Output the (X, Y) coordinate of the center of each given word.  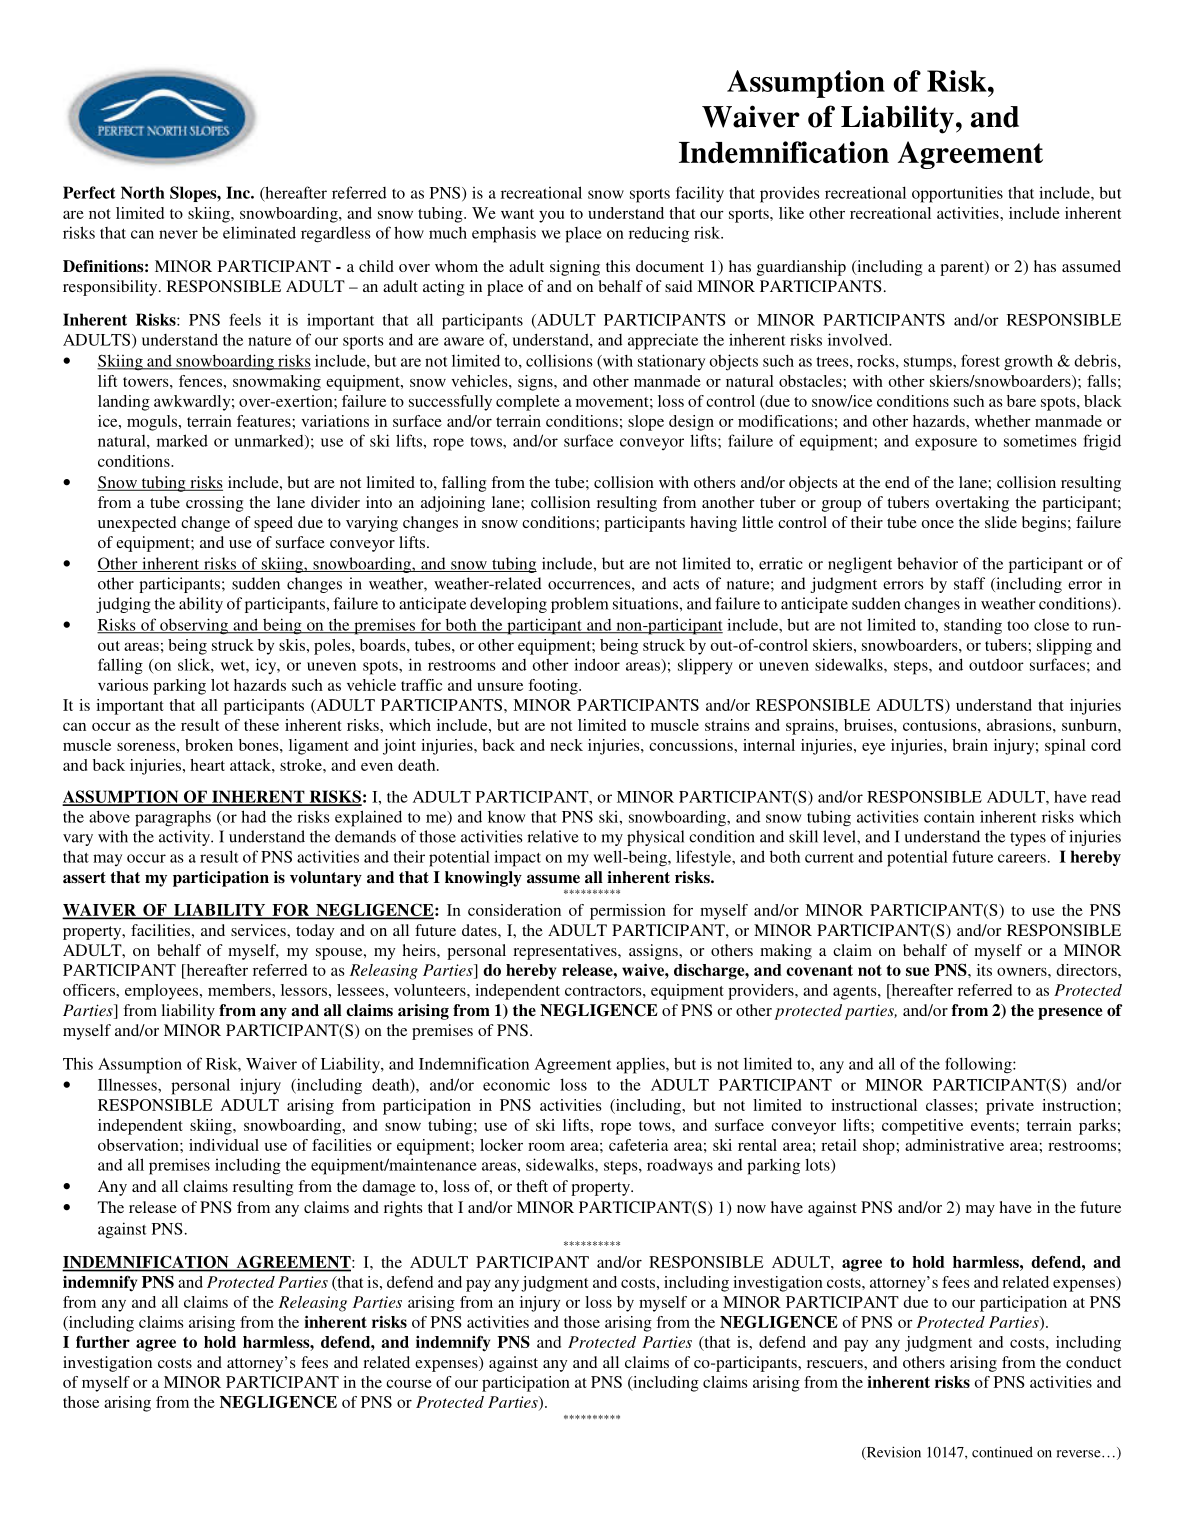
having (713, 524)
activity (185, 838)
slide (1001, 522)
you (551, 217)
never (178, 234)
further (103, 1342)
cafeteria (638, 1145)
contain (949, 816)
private (1010, 1107)
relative (553, 836)
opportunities (957, 194)
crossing (214, 504)
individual (224, 1145)
